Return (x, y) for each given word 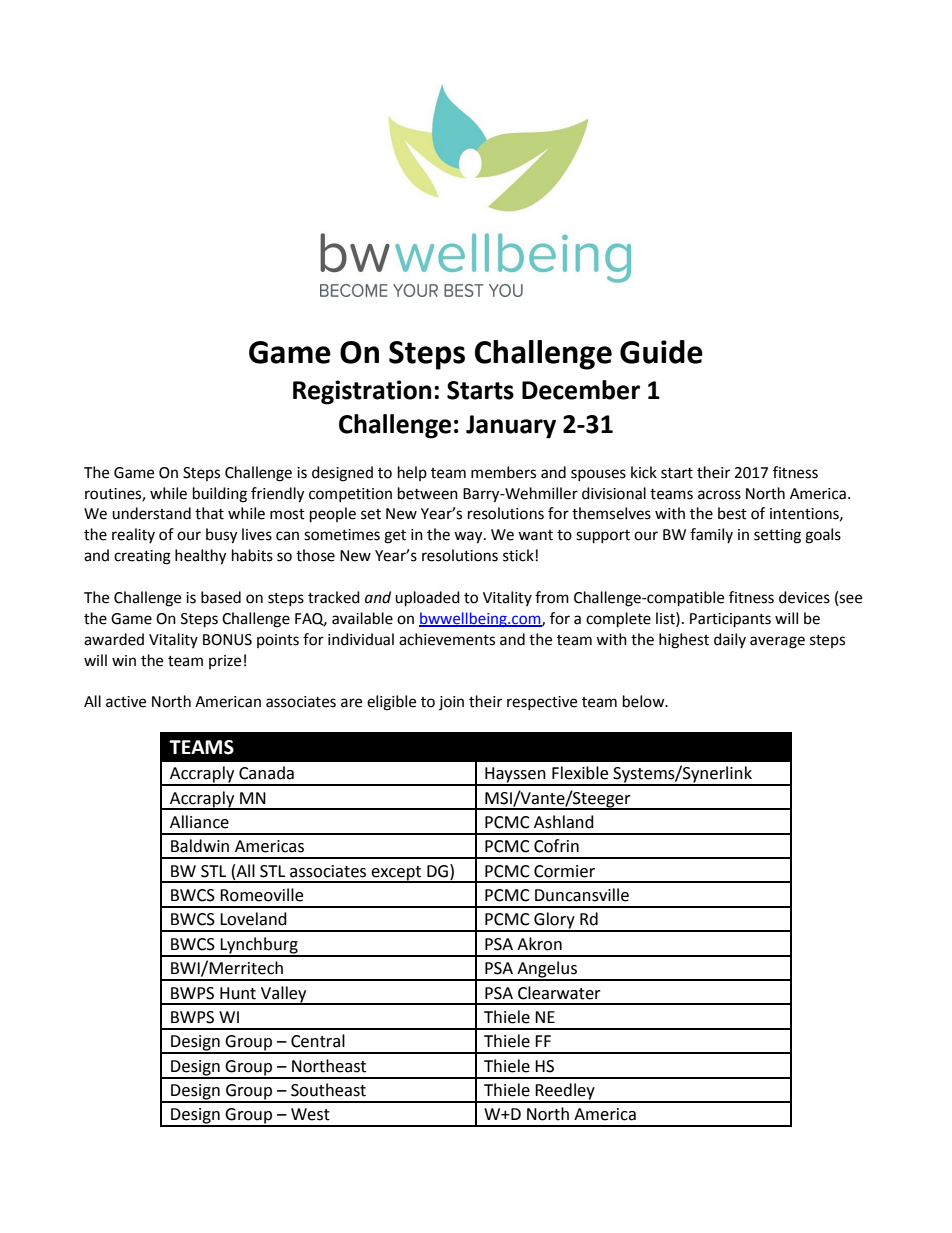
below (645, 701)
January (511, 427)
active (126, 702)
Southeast (328, 1090)
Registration (362, 392)
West (310, 1114)
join (451, 703)
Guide (661, 352)
